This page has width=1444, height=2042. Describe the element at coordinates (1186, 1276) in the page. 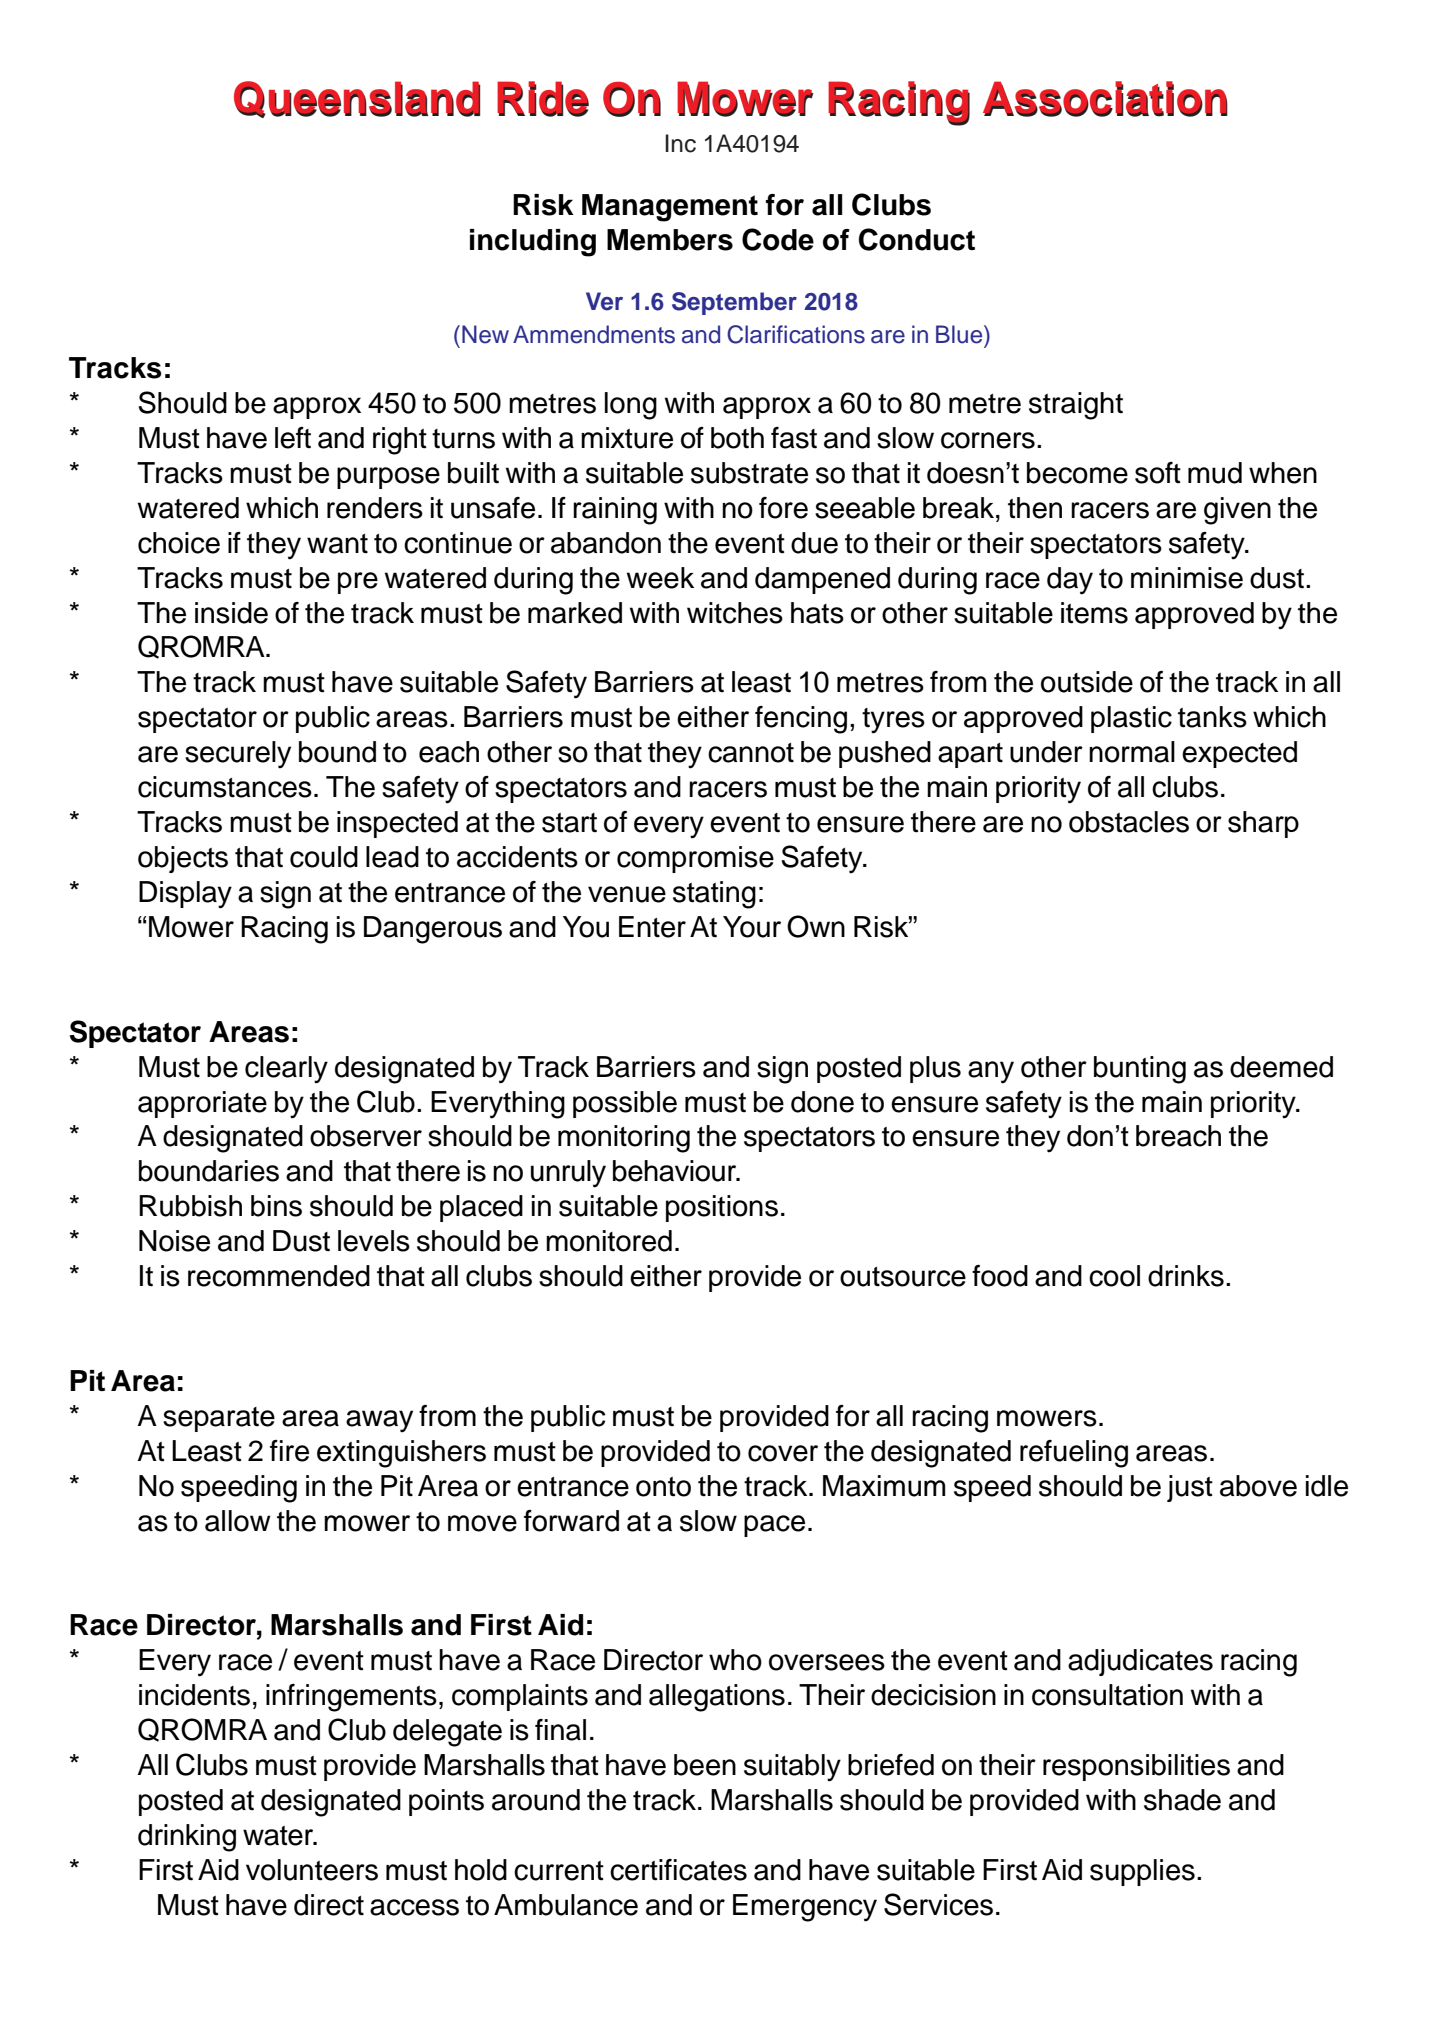

I see `drinks` at that location.
